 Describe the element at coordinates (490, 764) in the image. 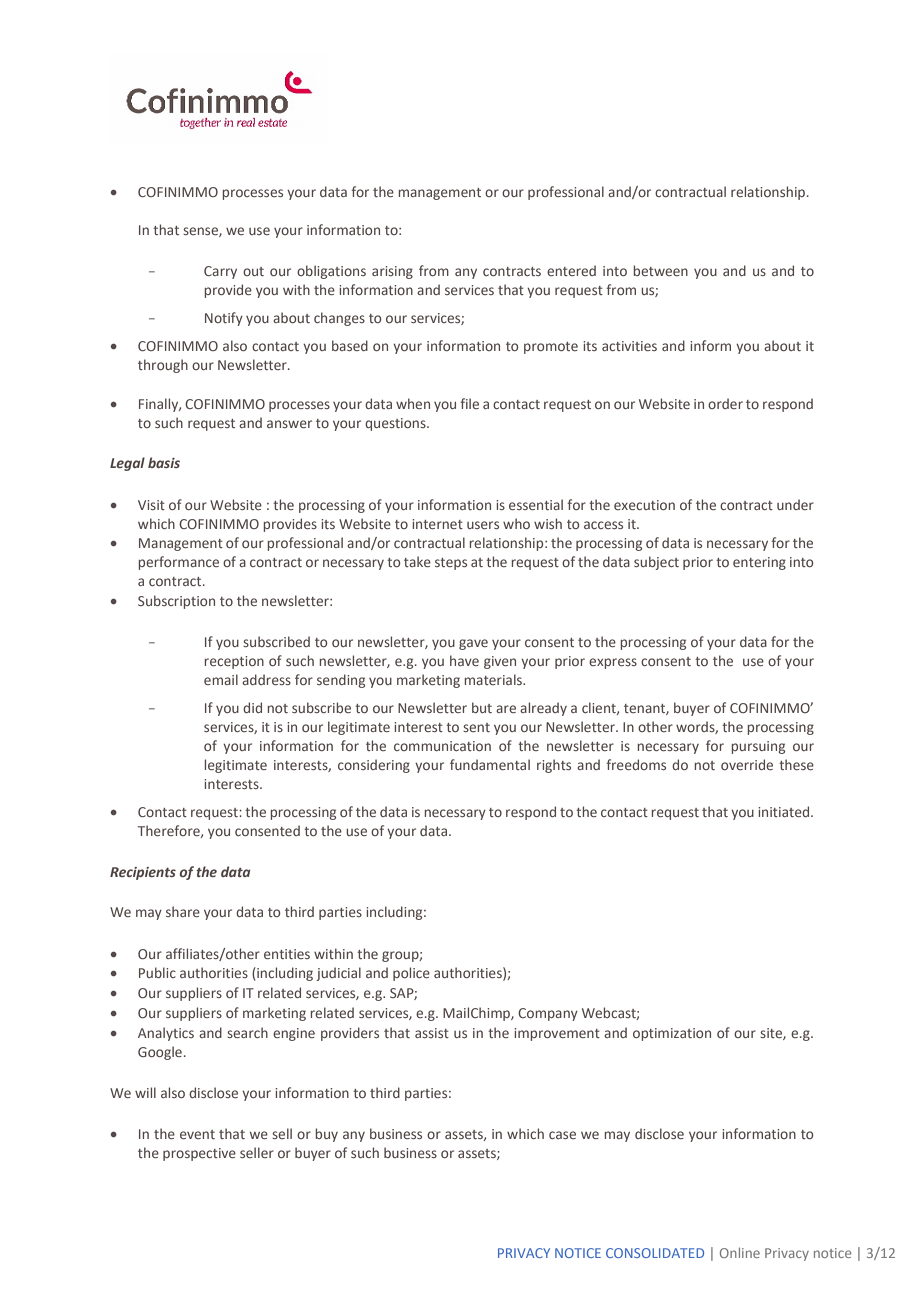

I see `fundamental` at that location.
